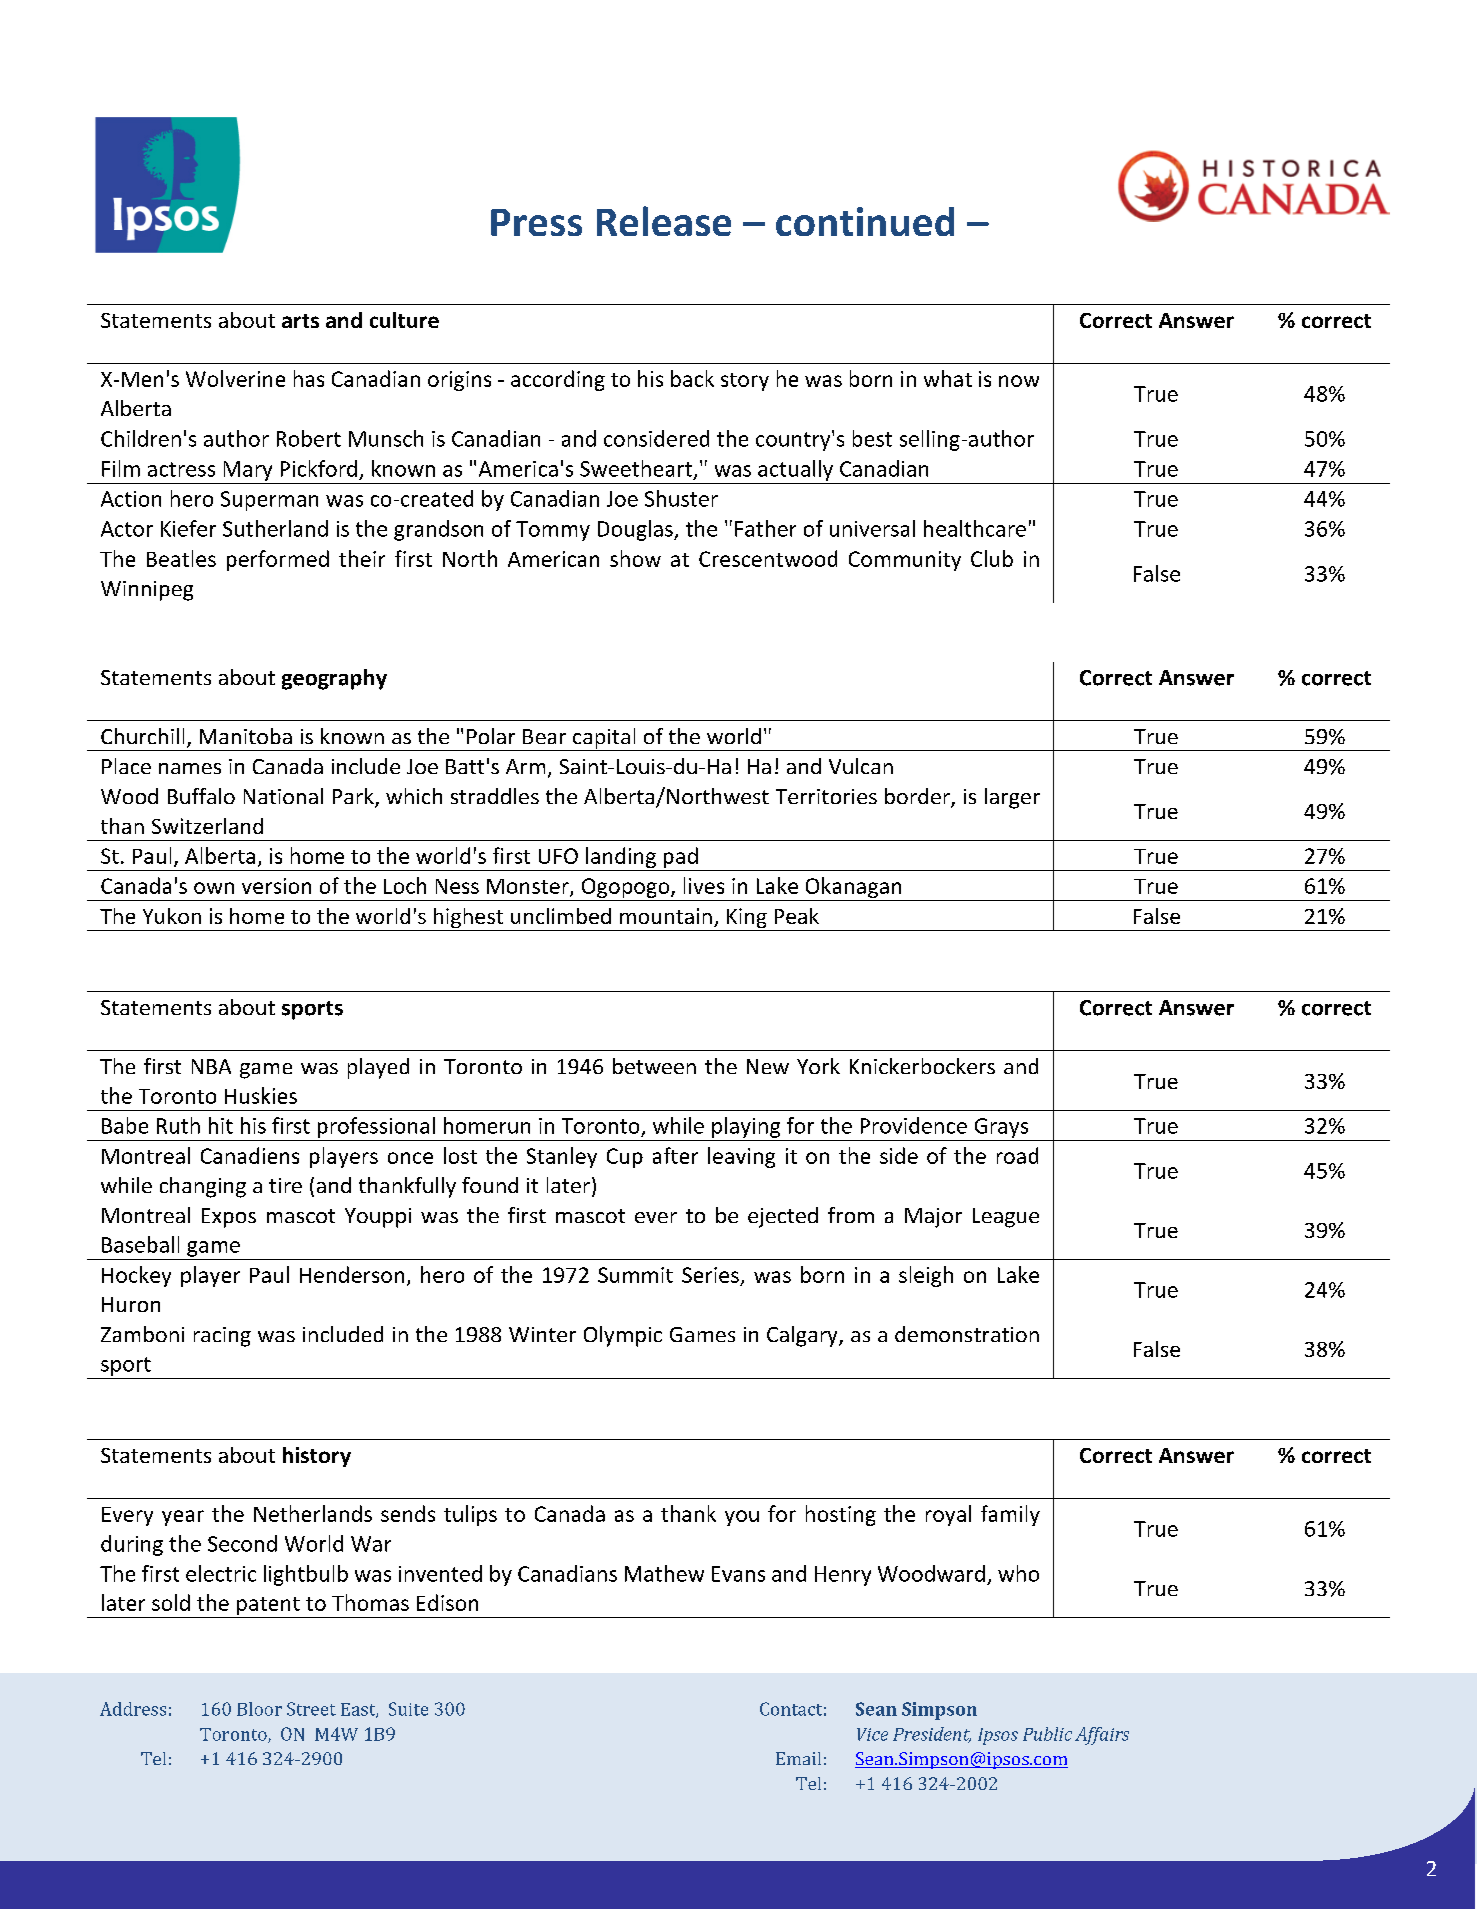 The height and width of the screenshot is (1911, 1477). What do you see at coordinates (623, 1336) in the screenshot?
I see `Olympic` at bounding box center [623, 1336].
